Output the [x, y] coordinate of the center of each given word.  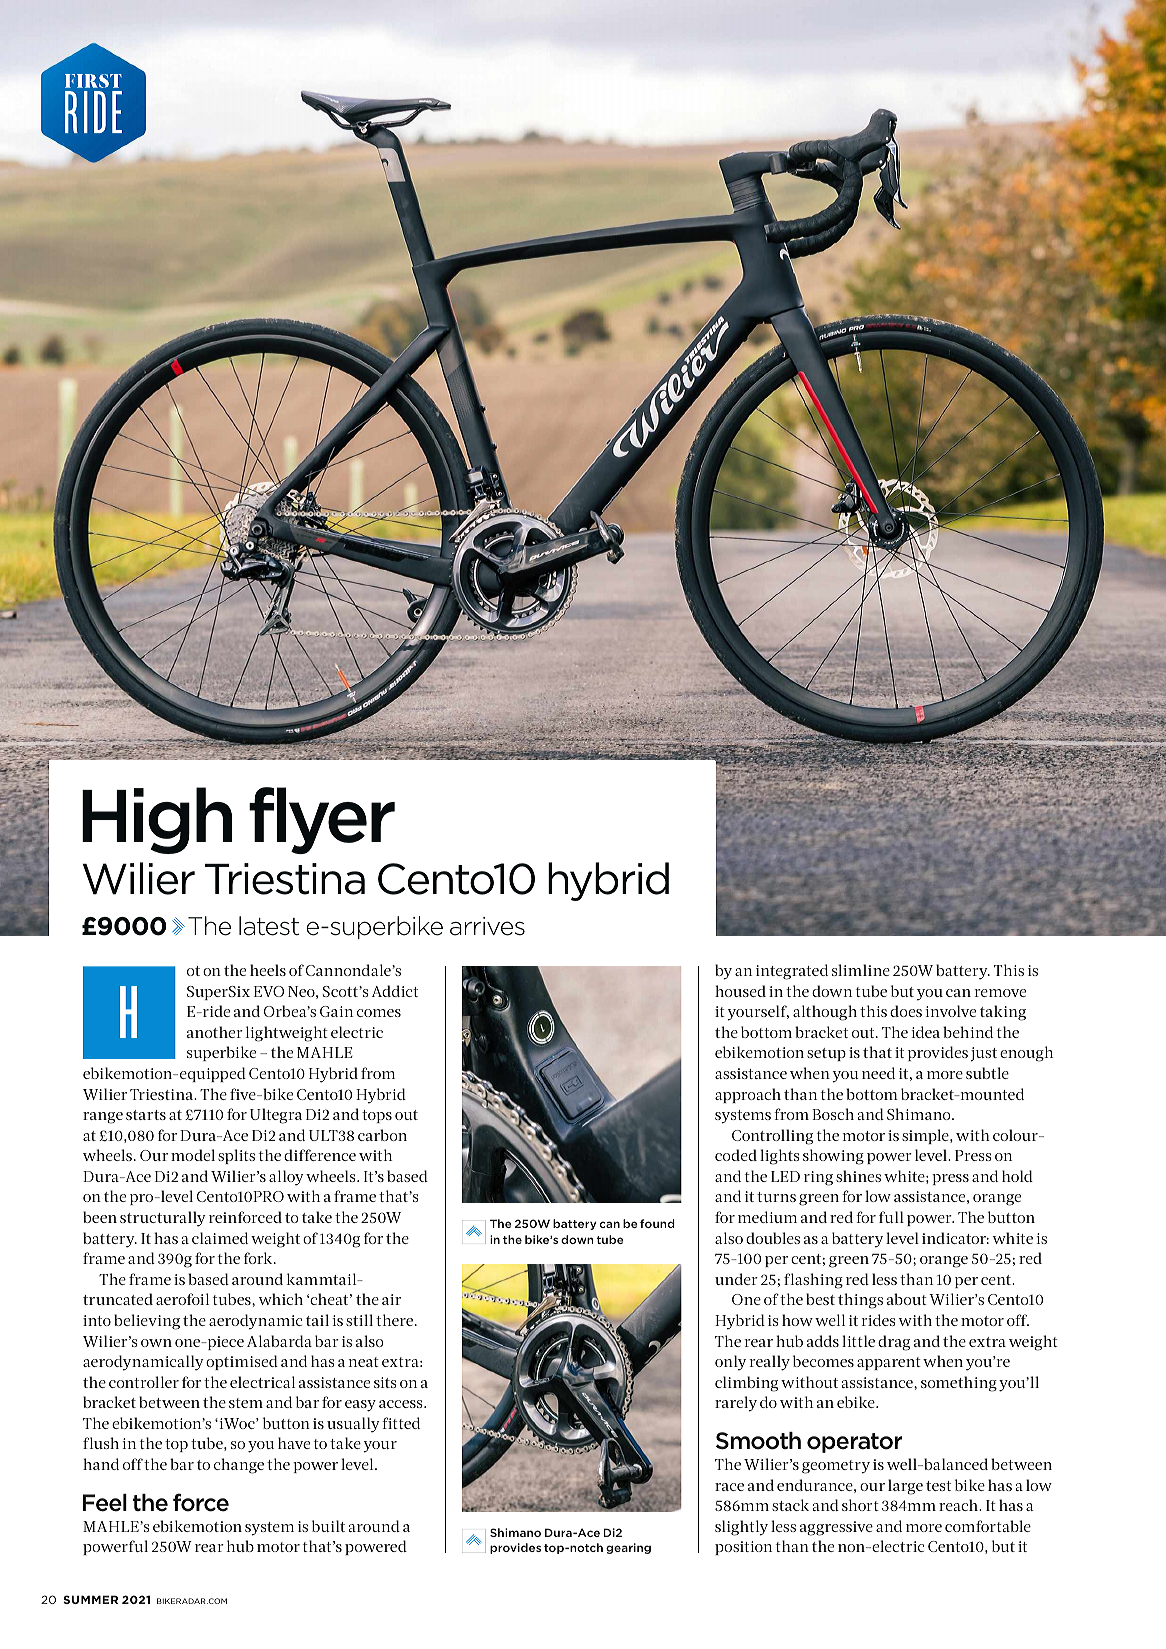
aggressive [836, 1528]
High [157, 820]
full [891, 1217]
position [743, 1548]
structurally [163, 1219]
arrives [487, 926]
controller [144, 1382]
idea [925, 1032]
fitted [401, 1423]
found [657, 1223]
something [959, 1384]
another [215, 1032]
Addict [395, 991]
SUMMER [90, 1599]
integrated [792, 972]
